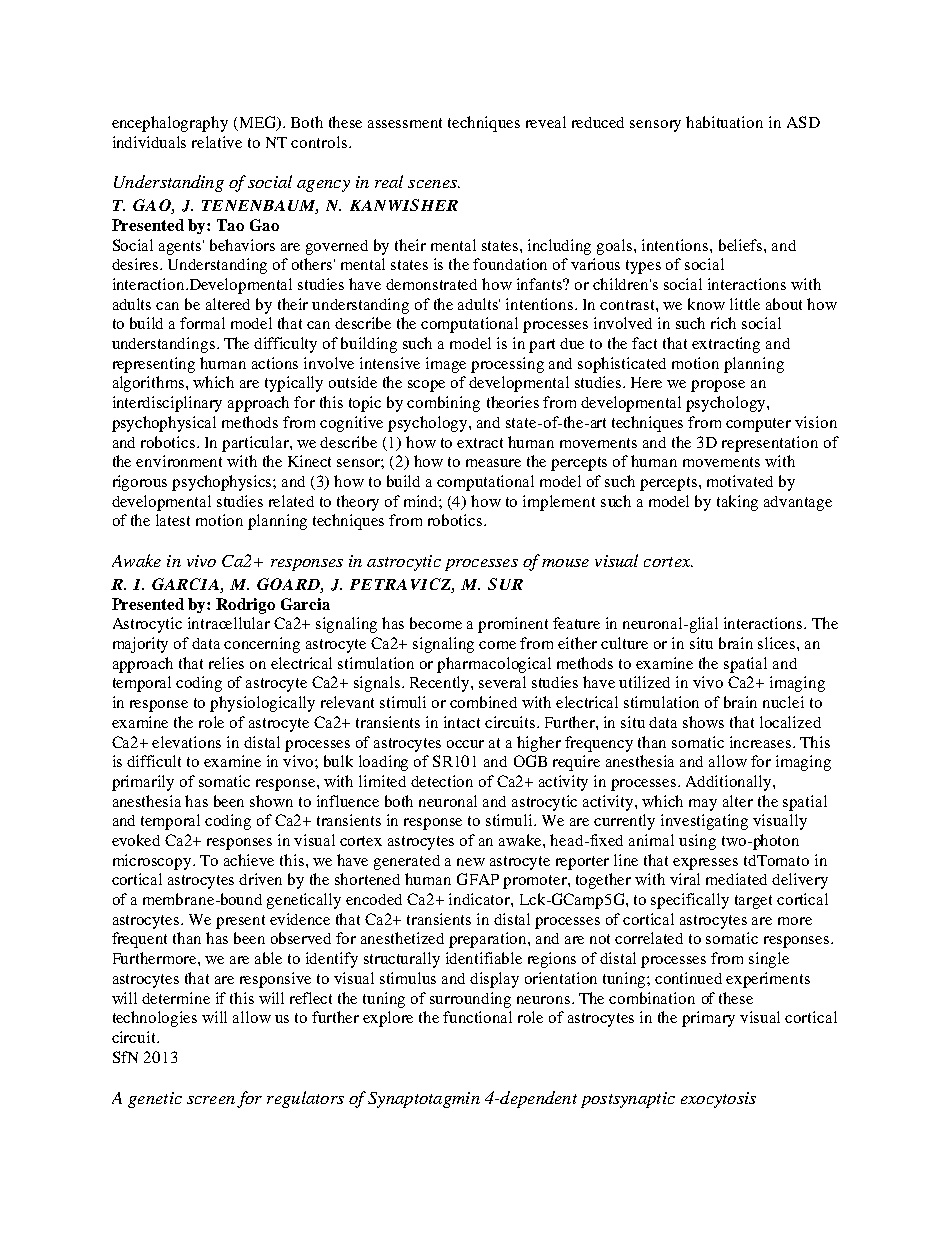 The image size is (952, 1233). What do you see at coordinates (730, 783) in the screenshot?
I see `Additionally` at bounding box center [730, 783].
